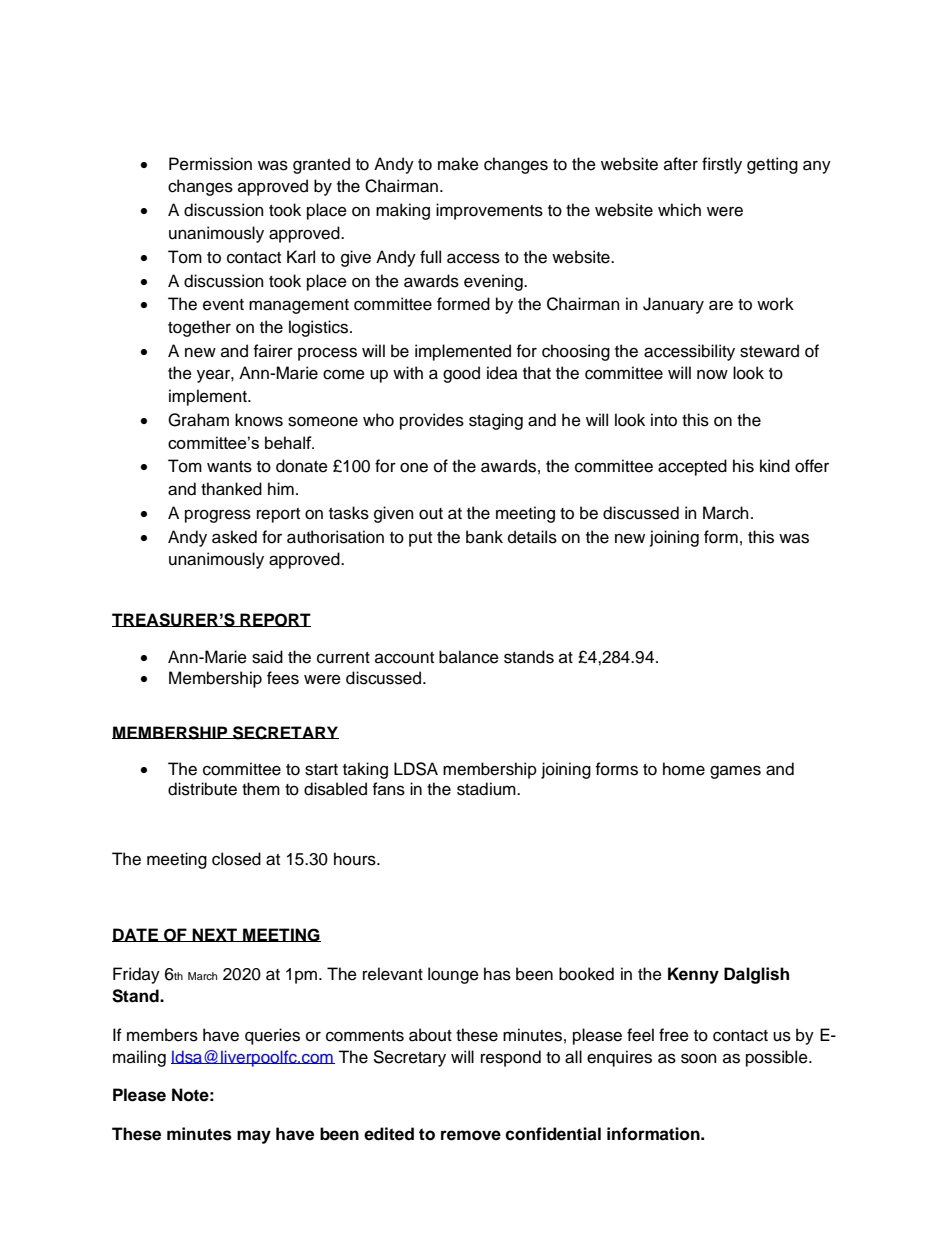  I want to click on soon, so click(699, 1058).
